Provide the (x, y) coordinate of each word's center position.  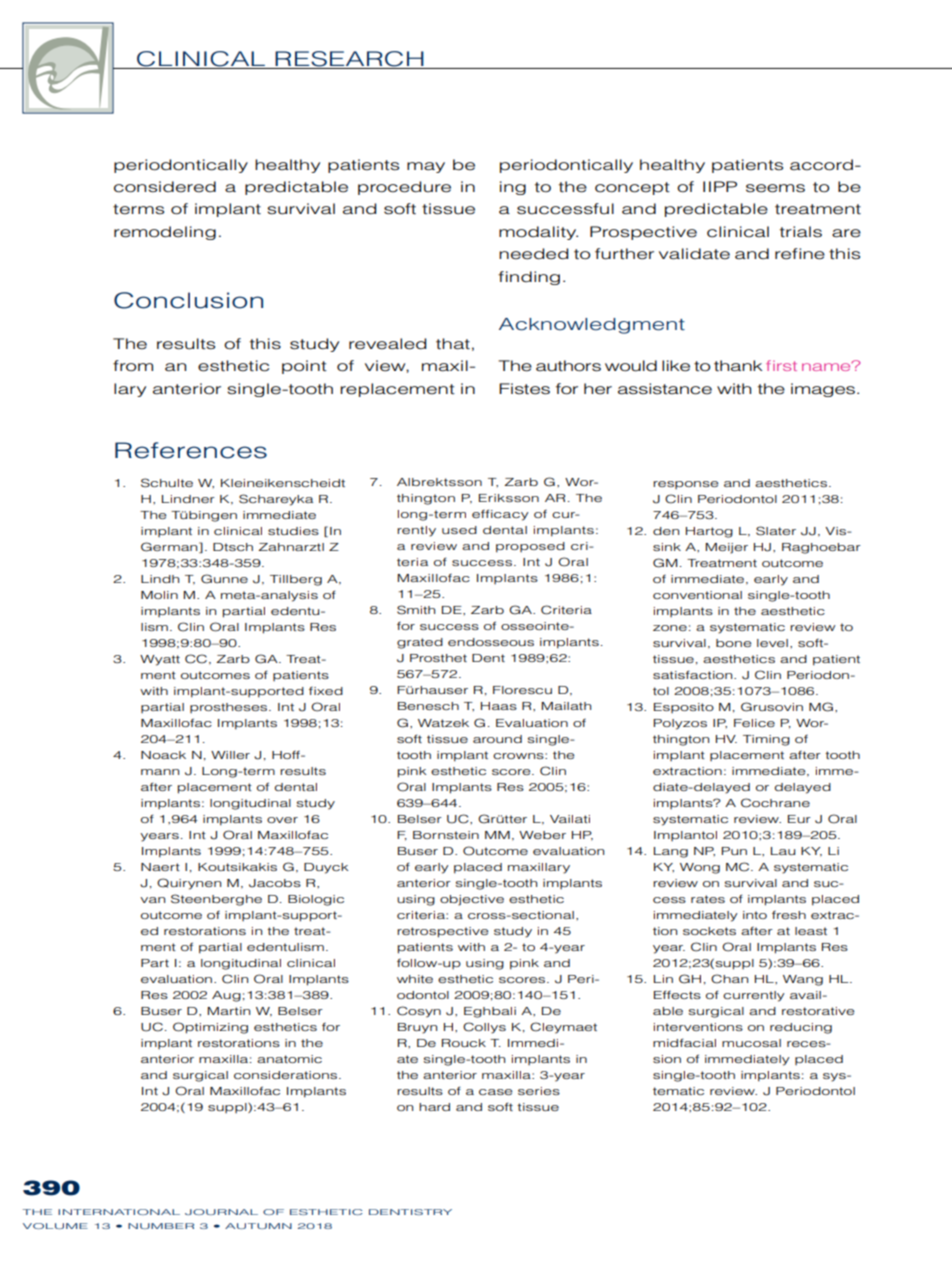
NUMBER (161, 1226)
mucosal (751, 1043)
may (426, 167)
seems (775, 188)
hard (434, 1107)
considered (165, 187)
